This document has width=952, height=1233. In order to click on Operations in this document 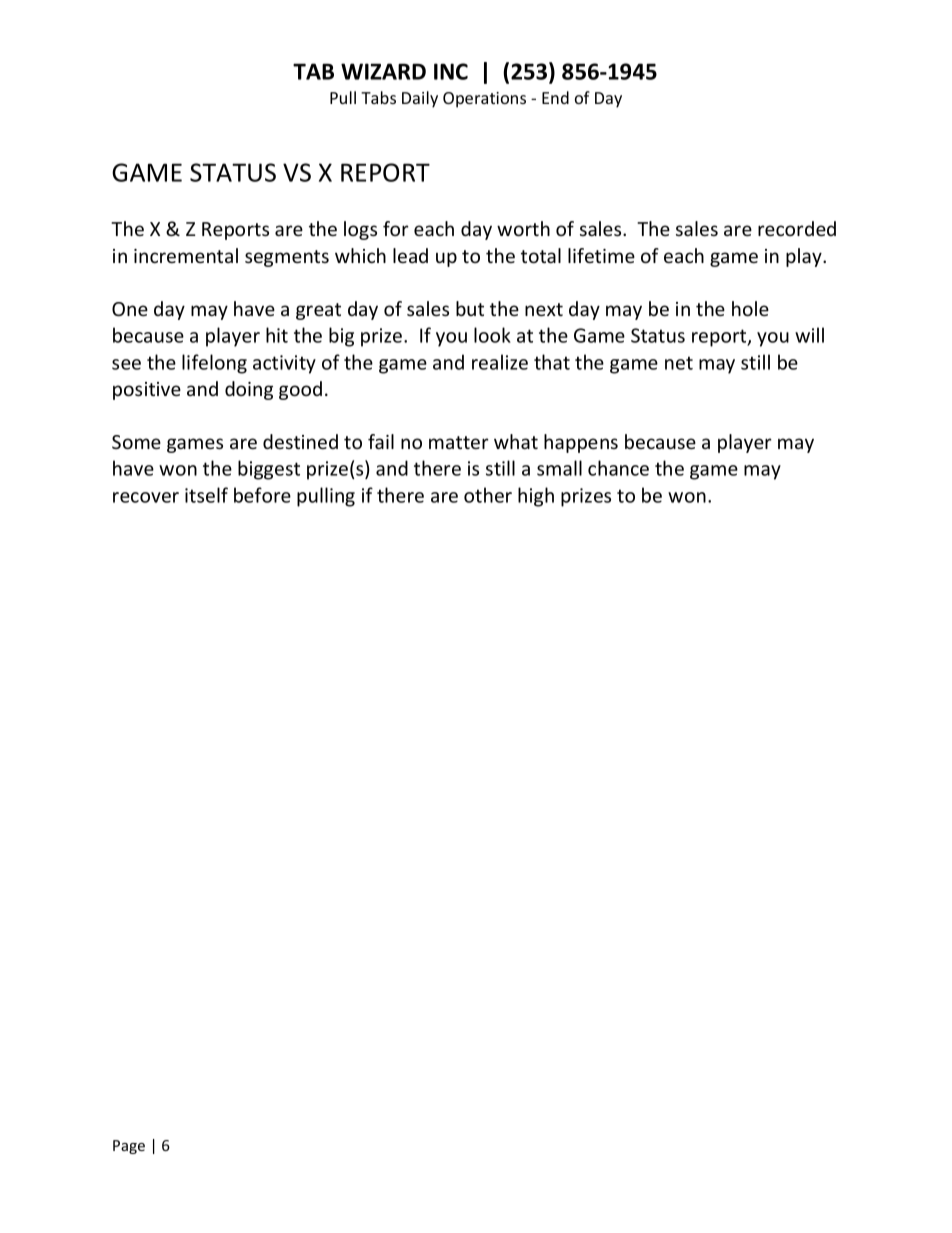, I will do `click(484, 100)`.
